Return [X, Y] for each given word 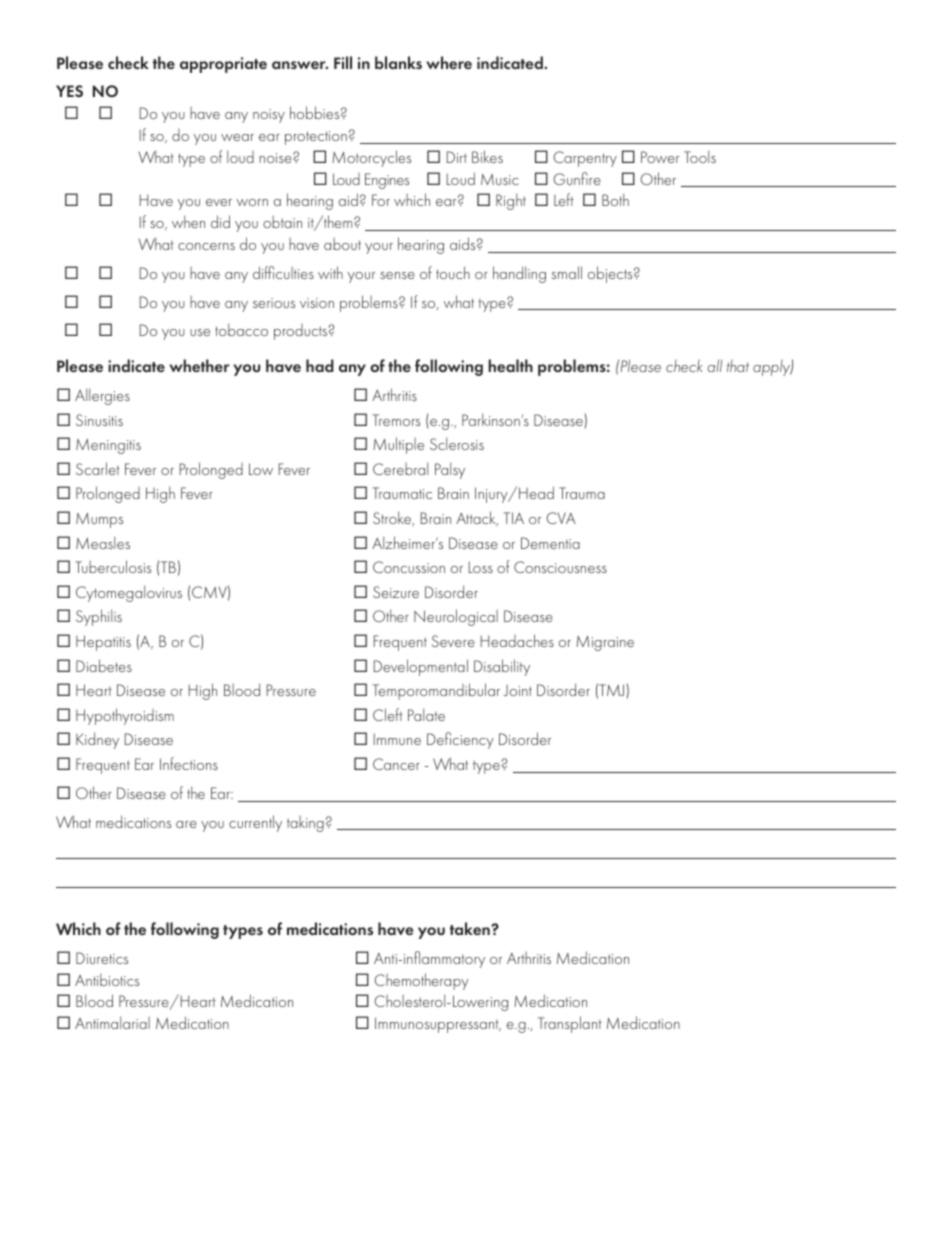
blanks [398, 62]
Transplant [570, 1024]
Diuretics [102, 958]
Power [660, 157]
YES [69, 91]
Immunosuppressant [438, 1025]
